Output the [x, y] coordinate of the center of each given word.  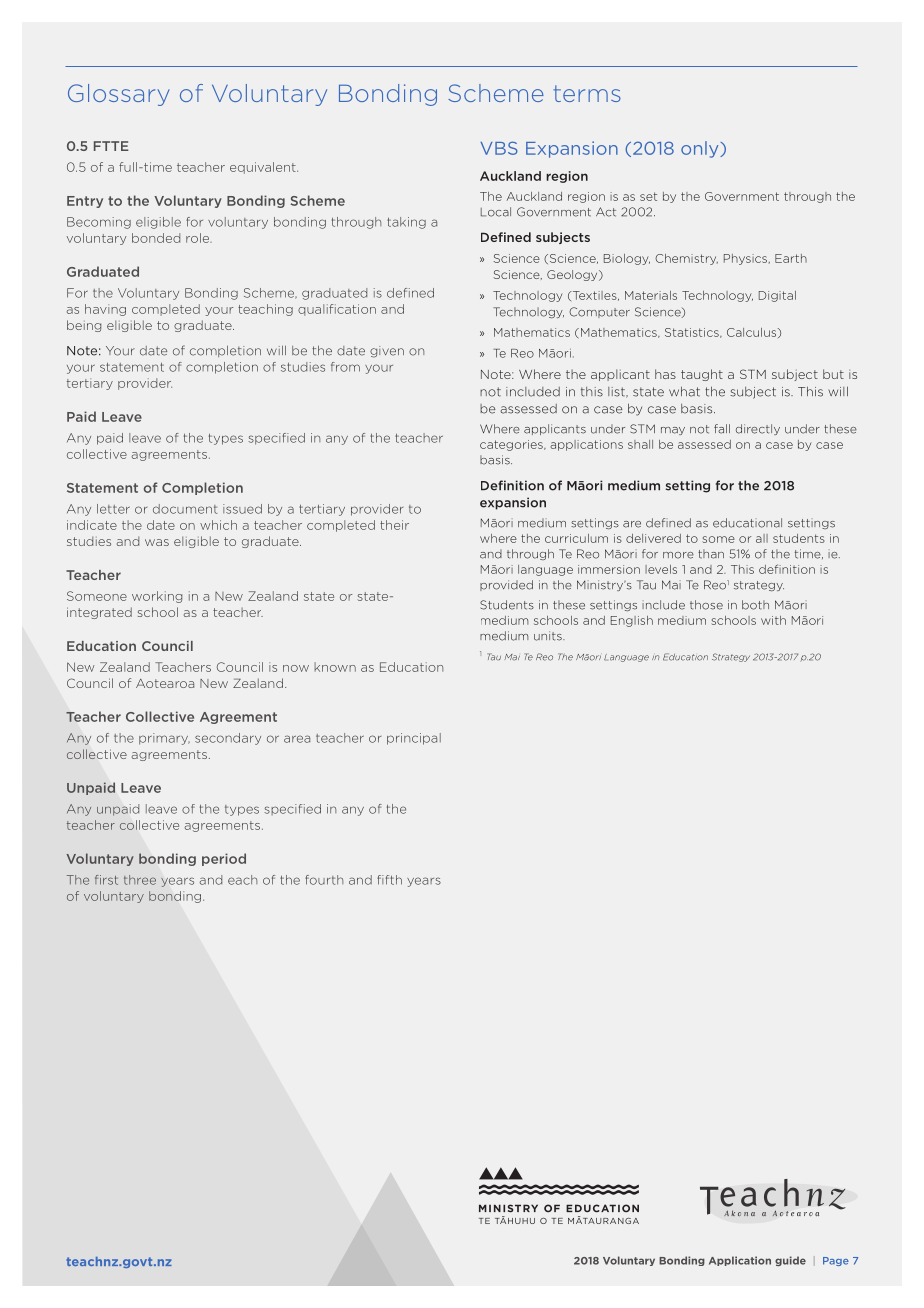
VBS [499, 148]
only [701, 149]
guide [790, 1261]
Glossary [119, 95]
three [140, 880]
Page [836, 1261]
